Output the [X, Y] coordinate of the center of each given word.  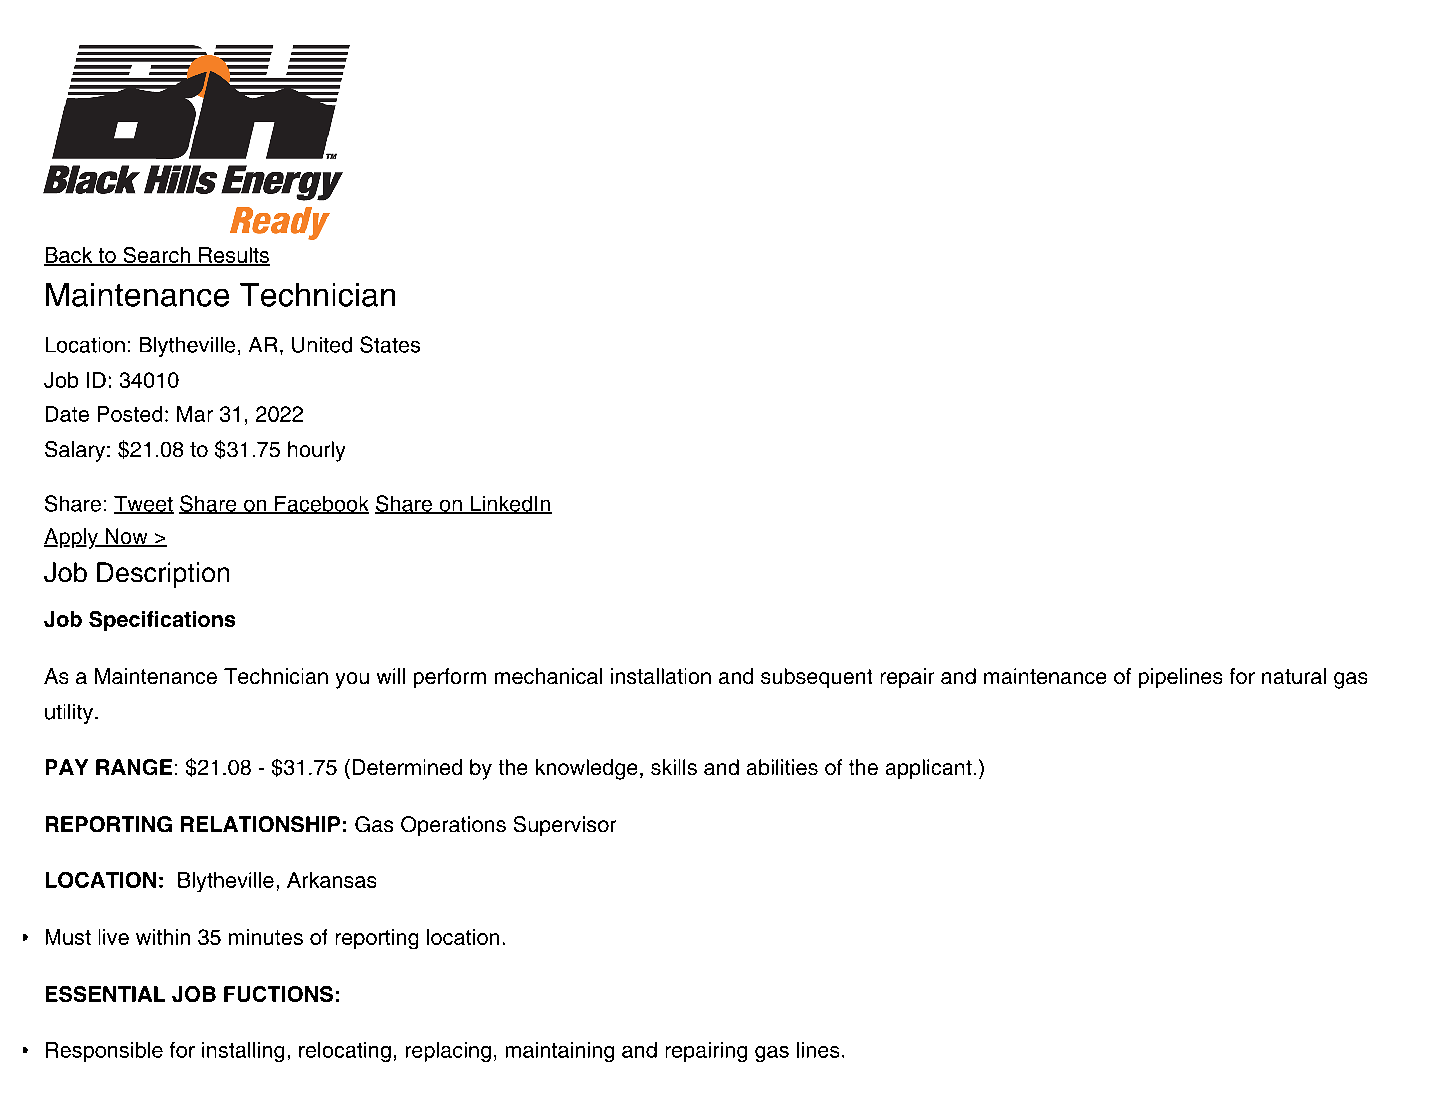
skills [674, 767]
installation [661, 676]
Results [233, 256]
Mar [195, 414]
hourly [316, 451]
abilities [782, 767]
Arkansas [331, 880]
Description [163, 575]
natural [1294, 676]
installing [243, 1052]
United [322, 345]
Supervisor [565, 826]
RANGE [134, 767]
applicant [929, 769]
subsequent [816, 678]
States [390, 344]
